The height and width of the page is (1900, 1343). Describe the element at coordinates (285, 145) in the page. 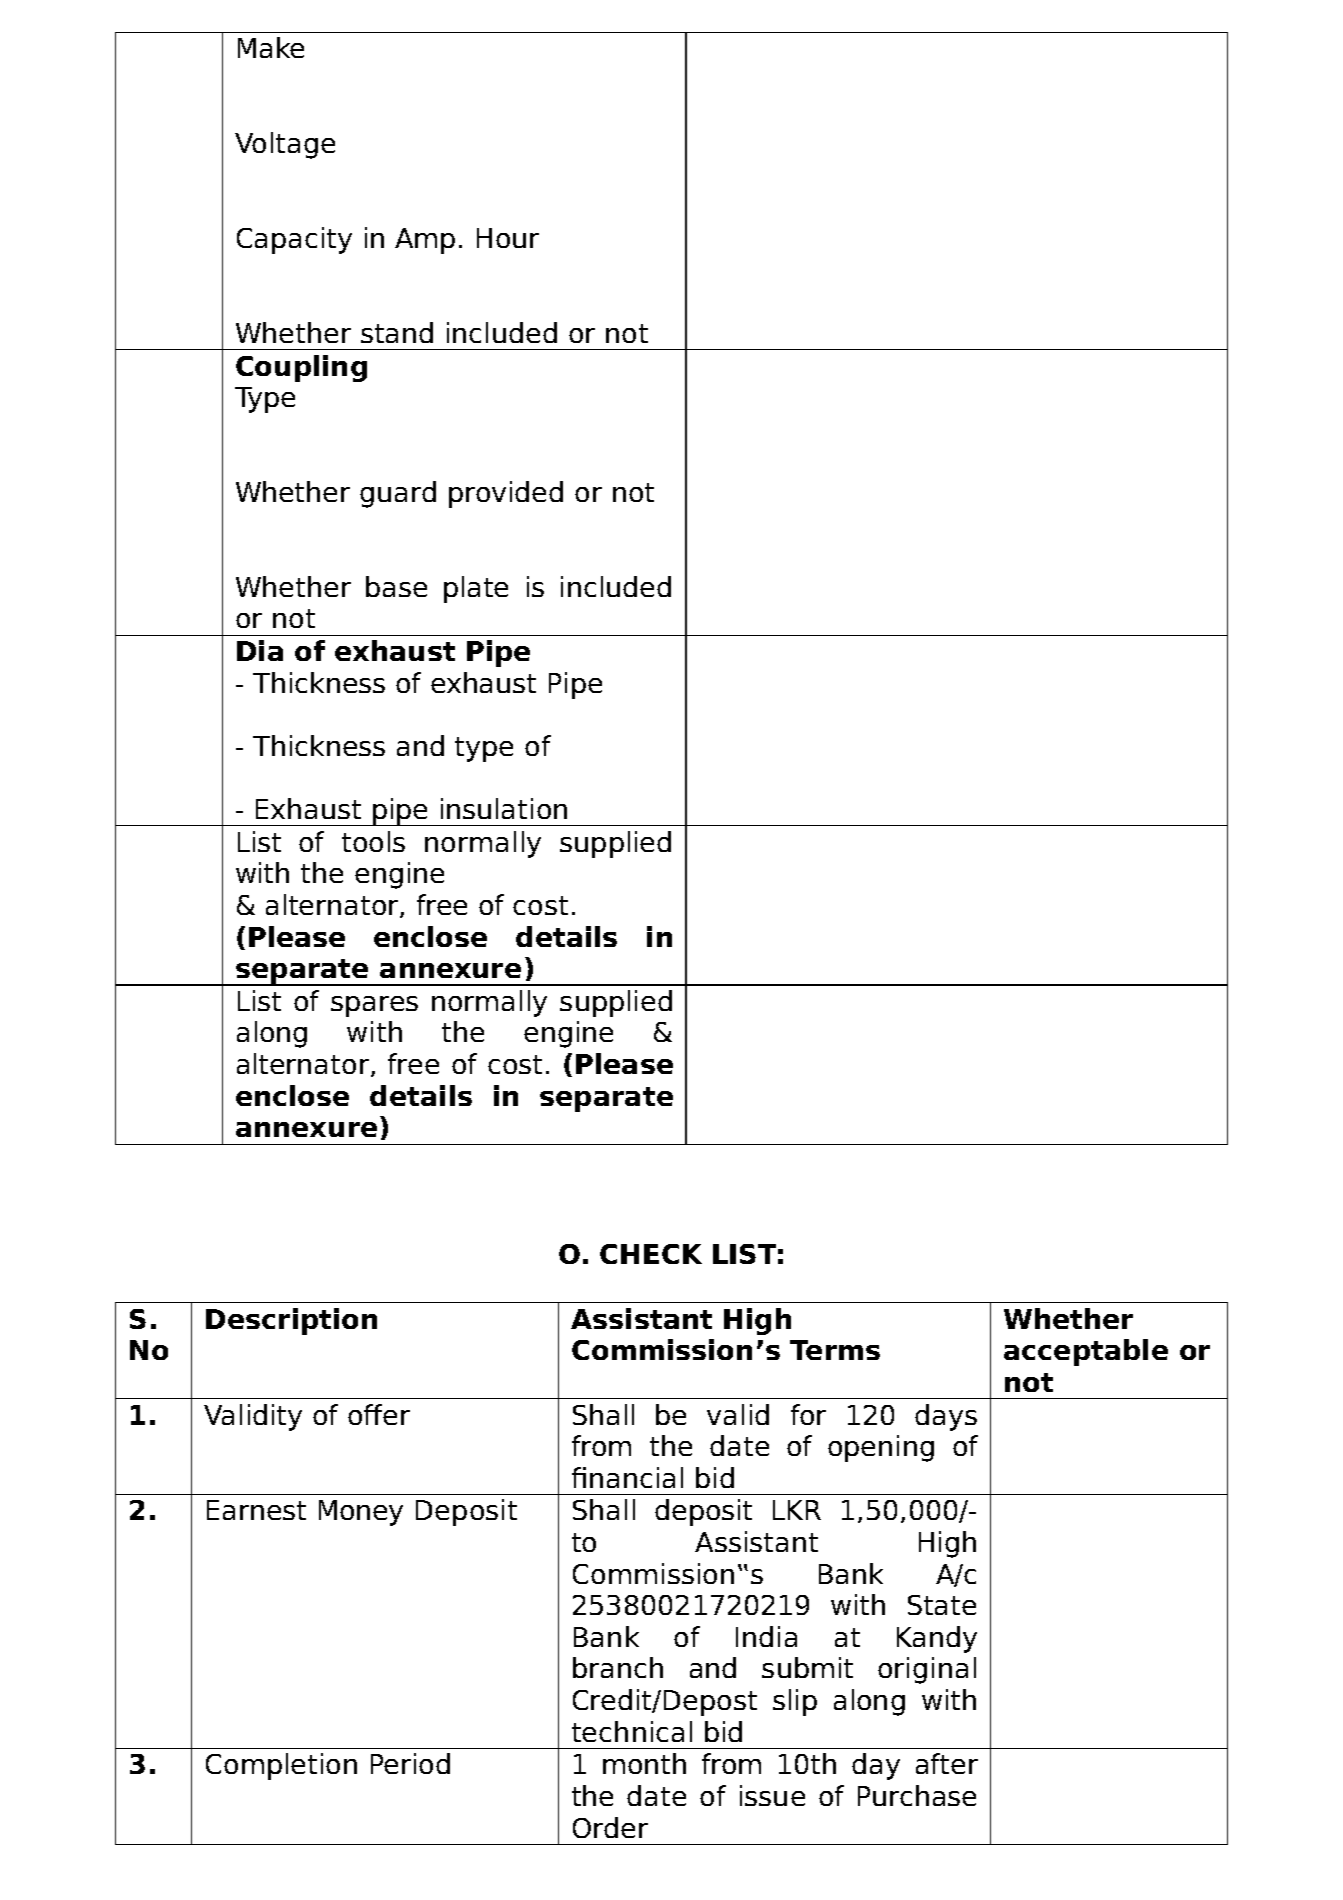

I see `Voltage` at that location.
